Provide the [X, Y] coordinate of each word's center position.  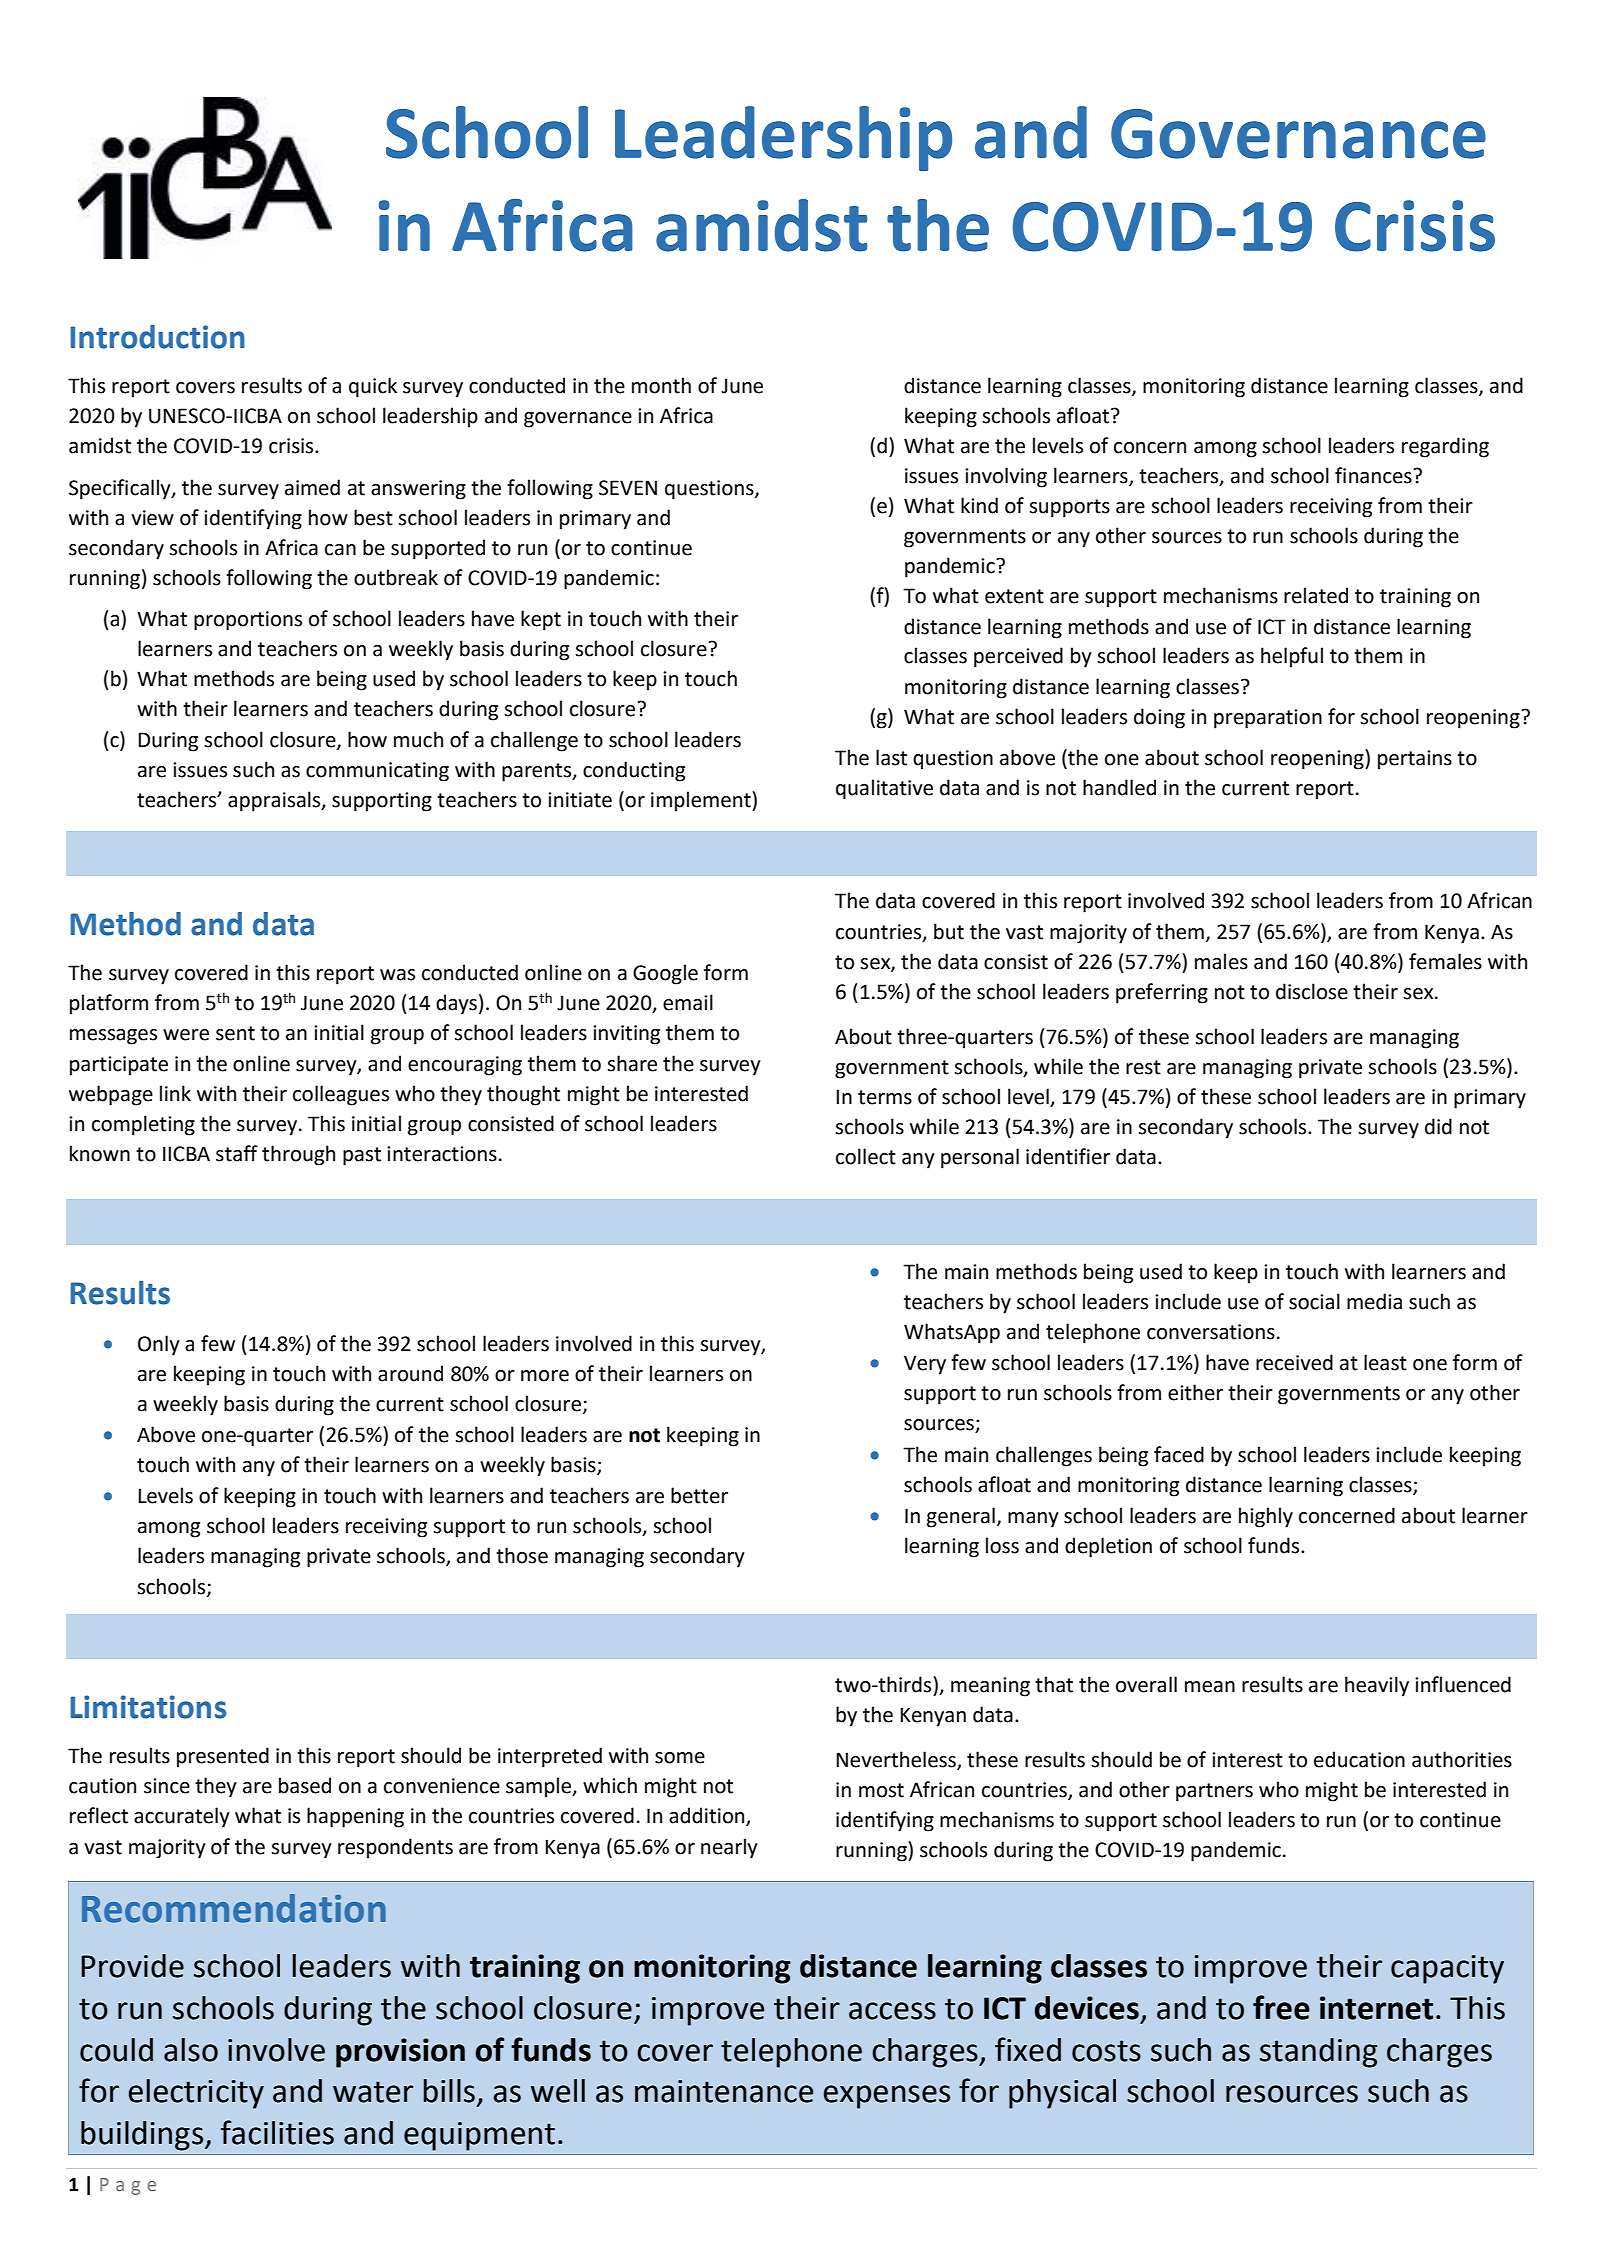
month [661, 385]
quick [373, 387]
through [298, 1155]
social [1314, 1301]
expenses [887, 2097]
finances [1374, 475]
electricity [196, 2094]
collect [866, 1156]
